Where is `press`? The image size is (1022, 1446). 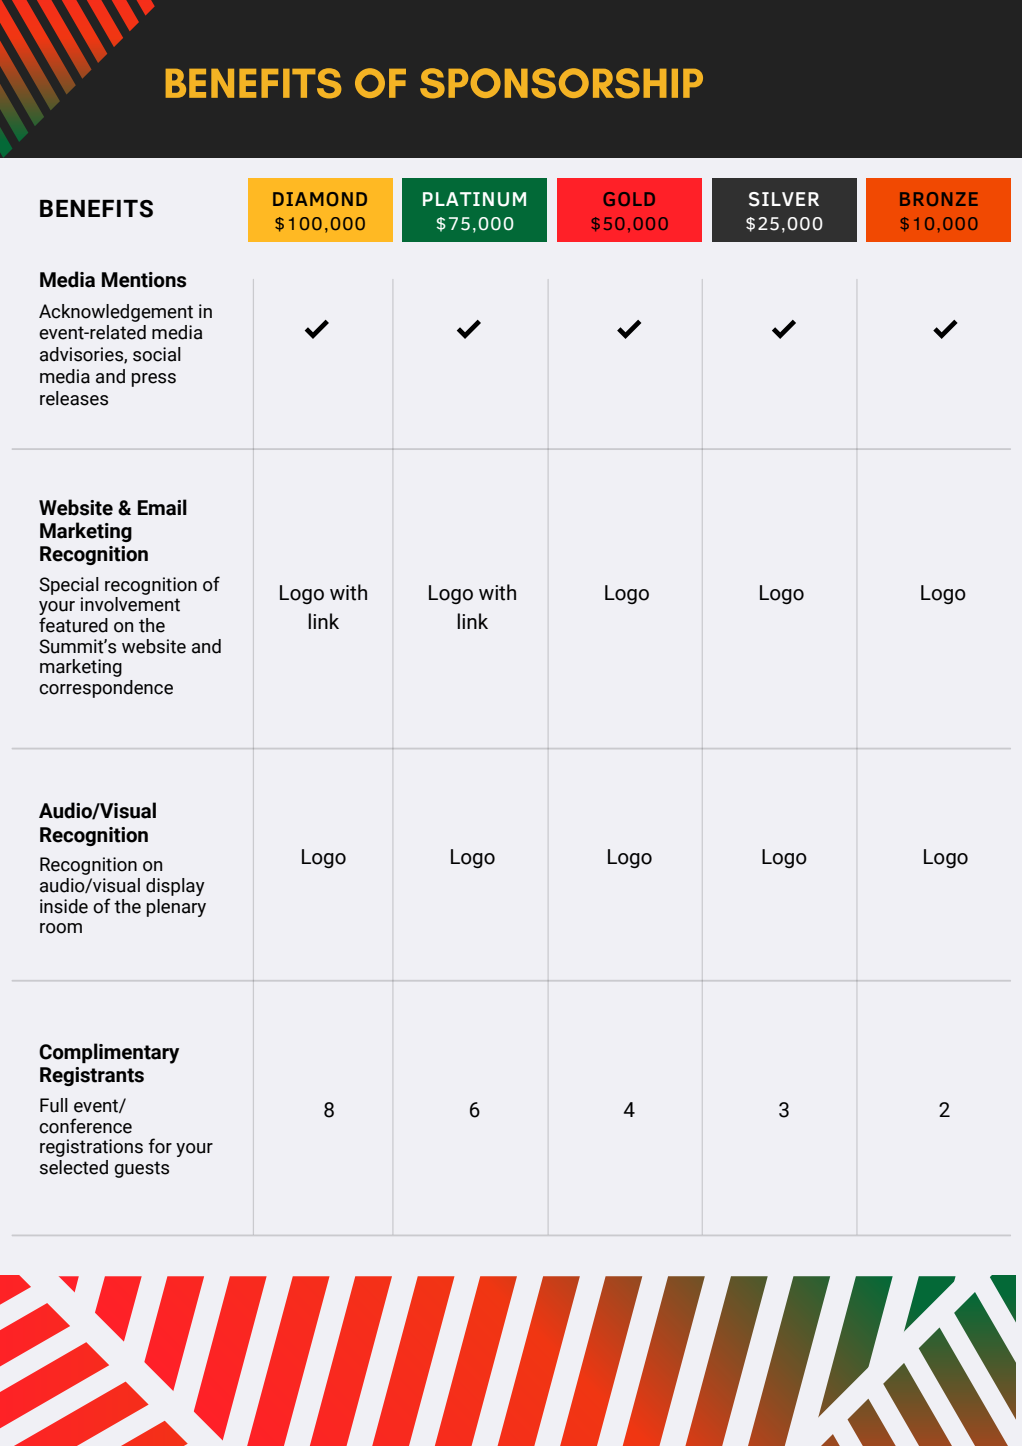 press is located at coordinates (154, 380).
